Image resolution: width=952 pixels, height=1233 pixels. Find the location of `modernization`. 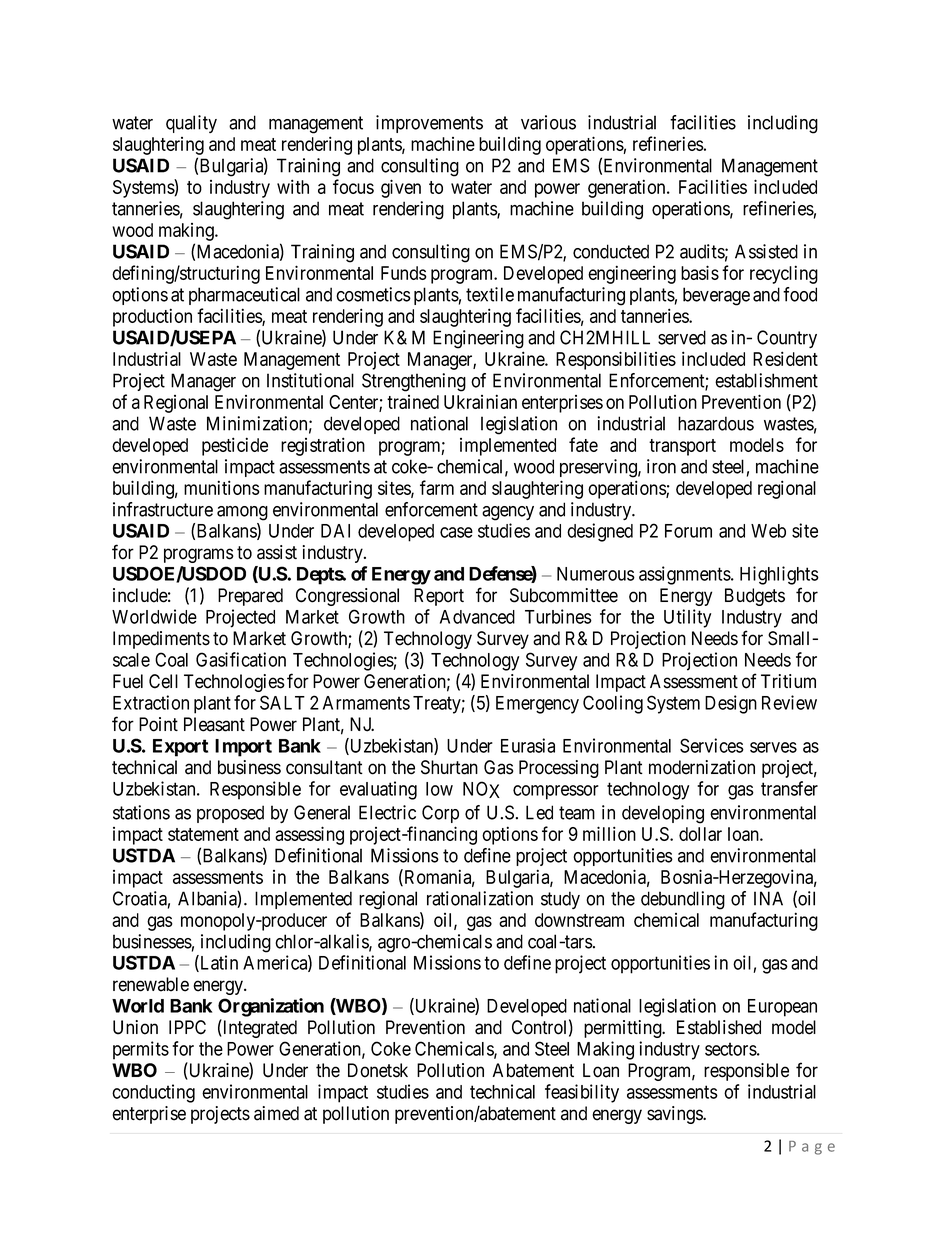

modernization is located at coordinates (702, 767).
